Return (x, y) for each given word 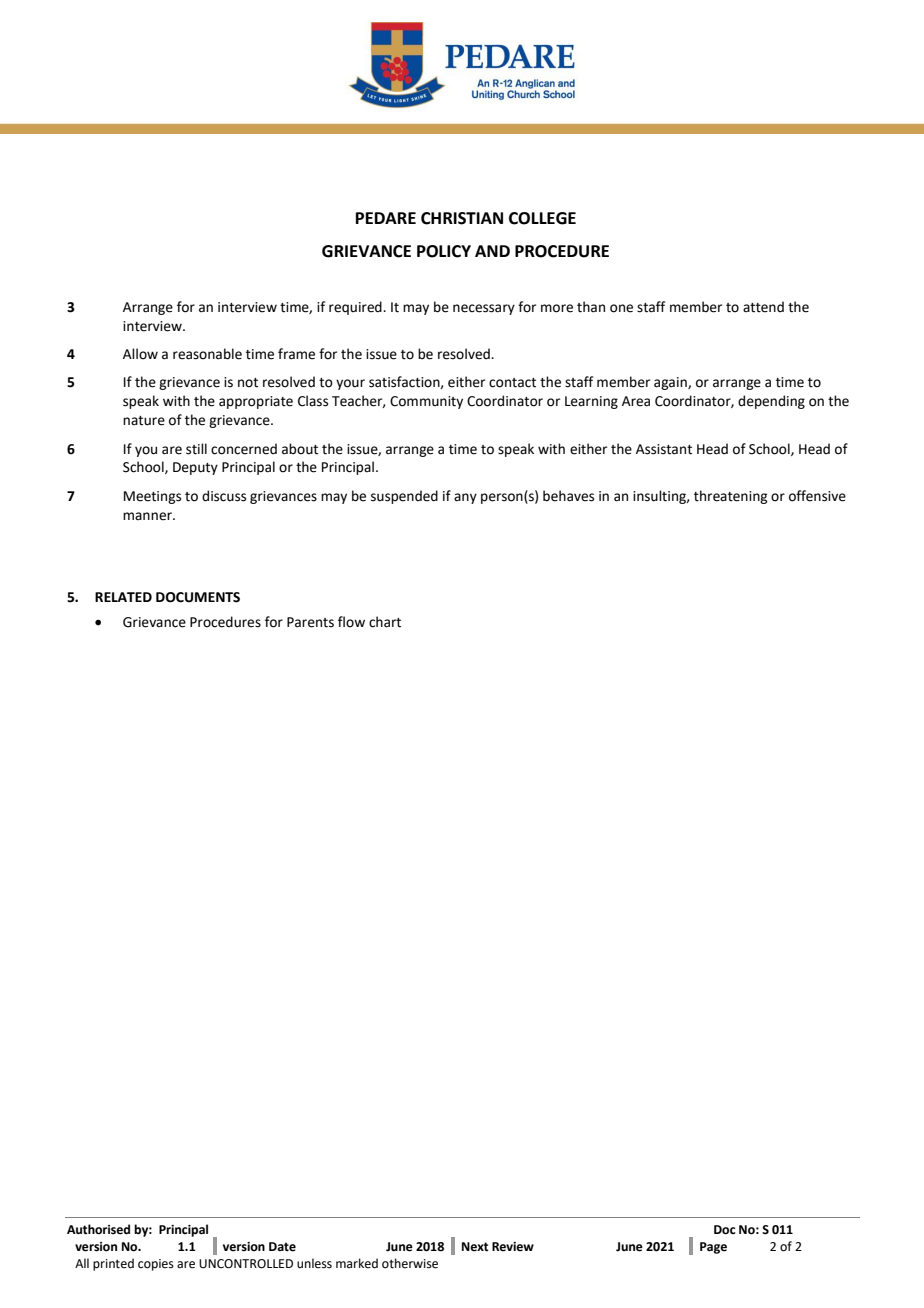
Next (475, 1247)
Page (713, 1248)
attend (763, 307)
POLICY (444, 251)
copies (156, 1265)
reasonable (207, 354)
